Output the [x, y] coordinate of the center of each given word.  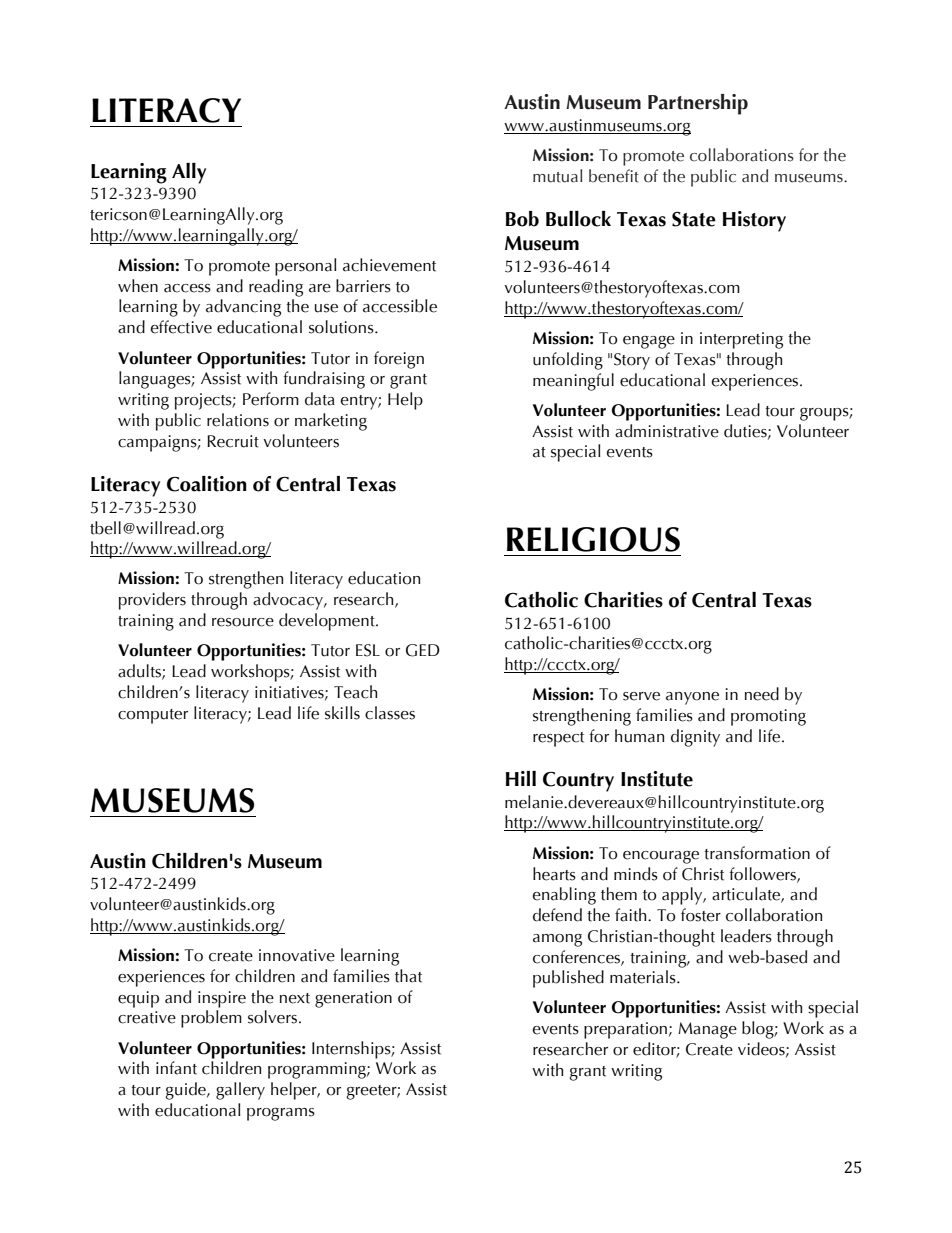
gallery [240, 1091]
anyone [692, 698]
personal [305, 267]
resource [243, 622]
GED [423, 650]
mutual [557, 176]
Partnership [698, 104]
